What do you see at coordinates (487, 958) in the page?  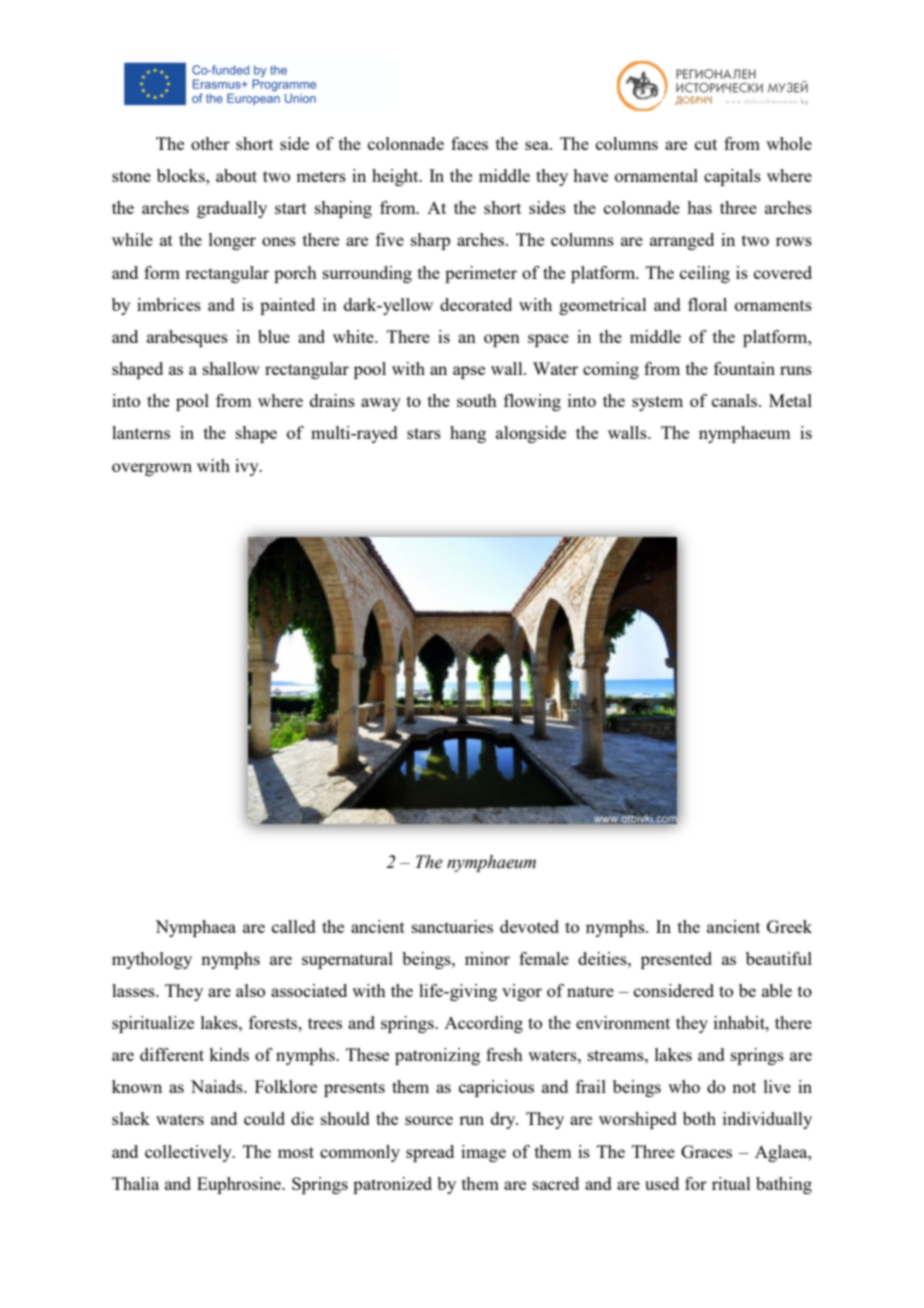 I see `minor` at bounding box center [487, 958].
